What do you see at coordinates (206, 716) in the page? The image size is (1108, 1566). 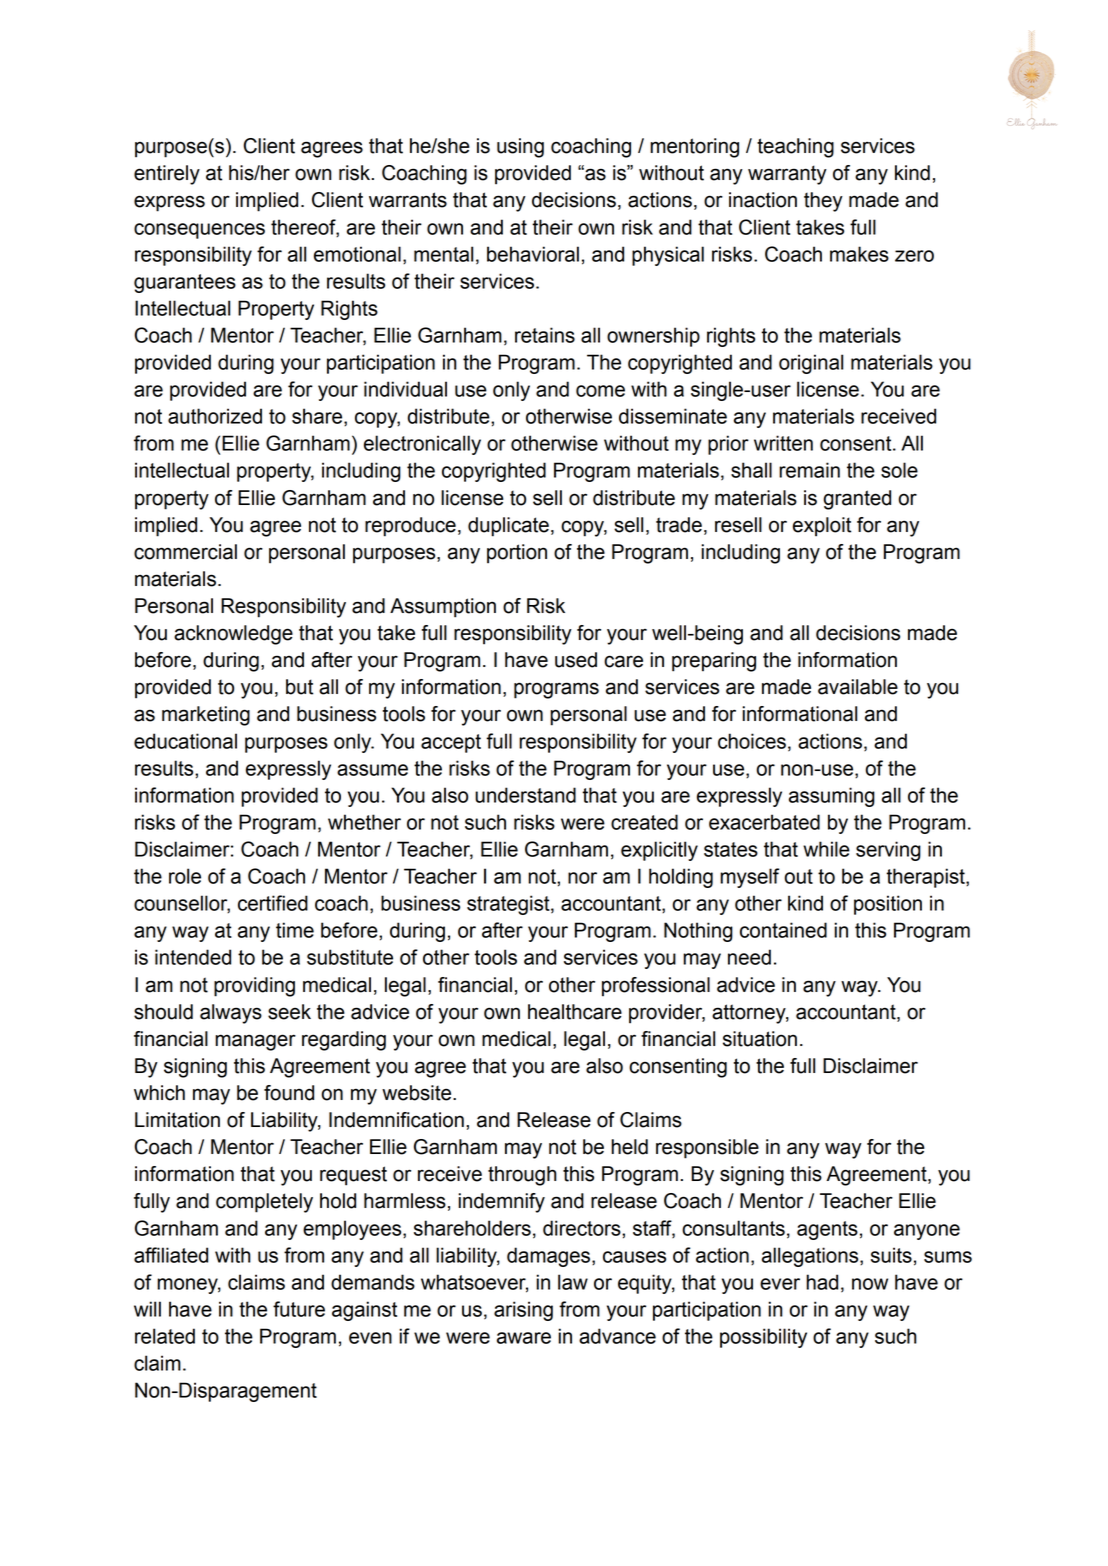 I see `marketing` at bounding box center [206, 716].
